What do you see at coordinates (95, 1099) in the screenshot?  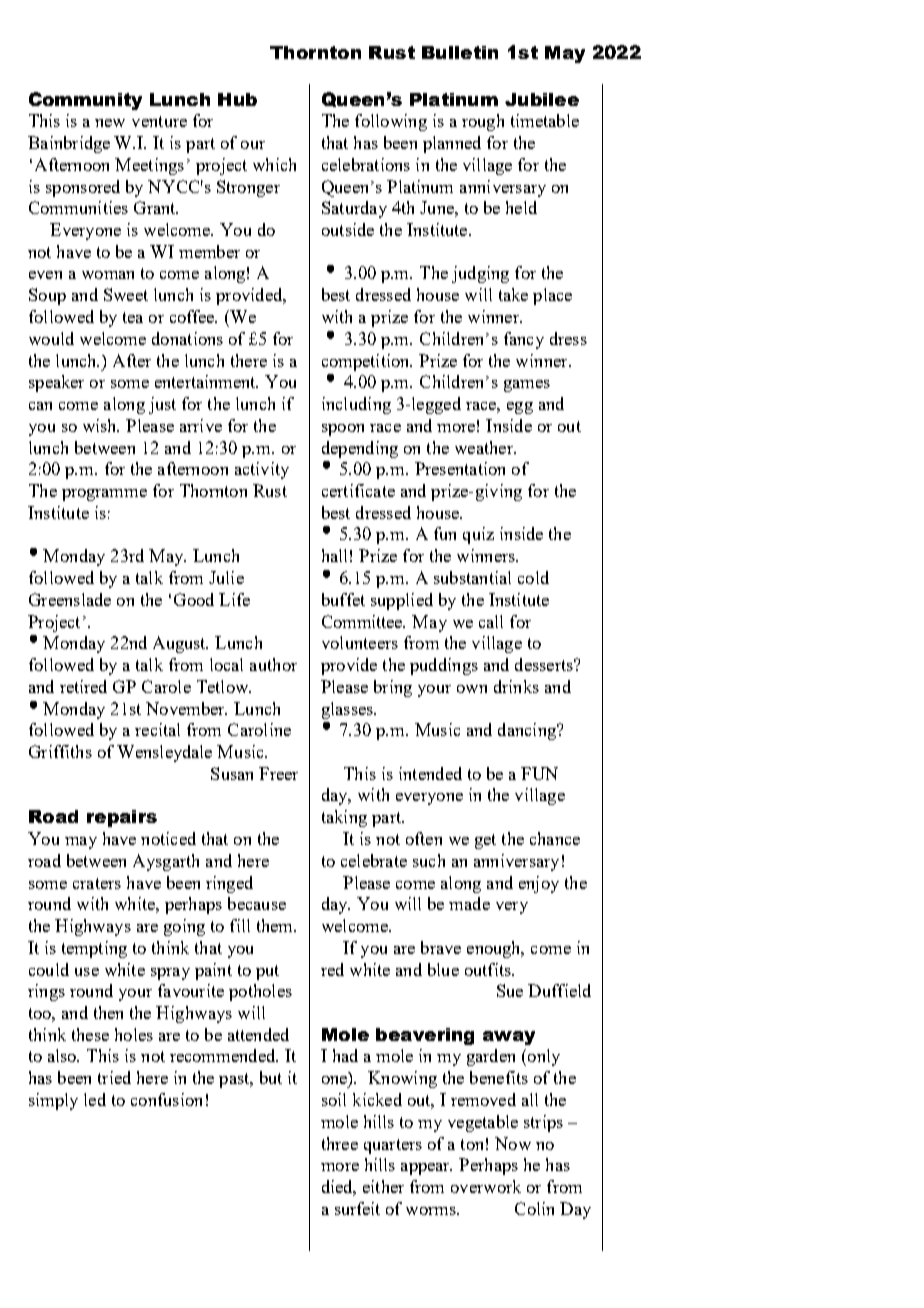 I see `led` at bounding box center [95, 1099].
